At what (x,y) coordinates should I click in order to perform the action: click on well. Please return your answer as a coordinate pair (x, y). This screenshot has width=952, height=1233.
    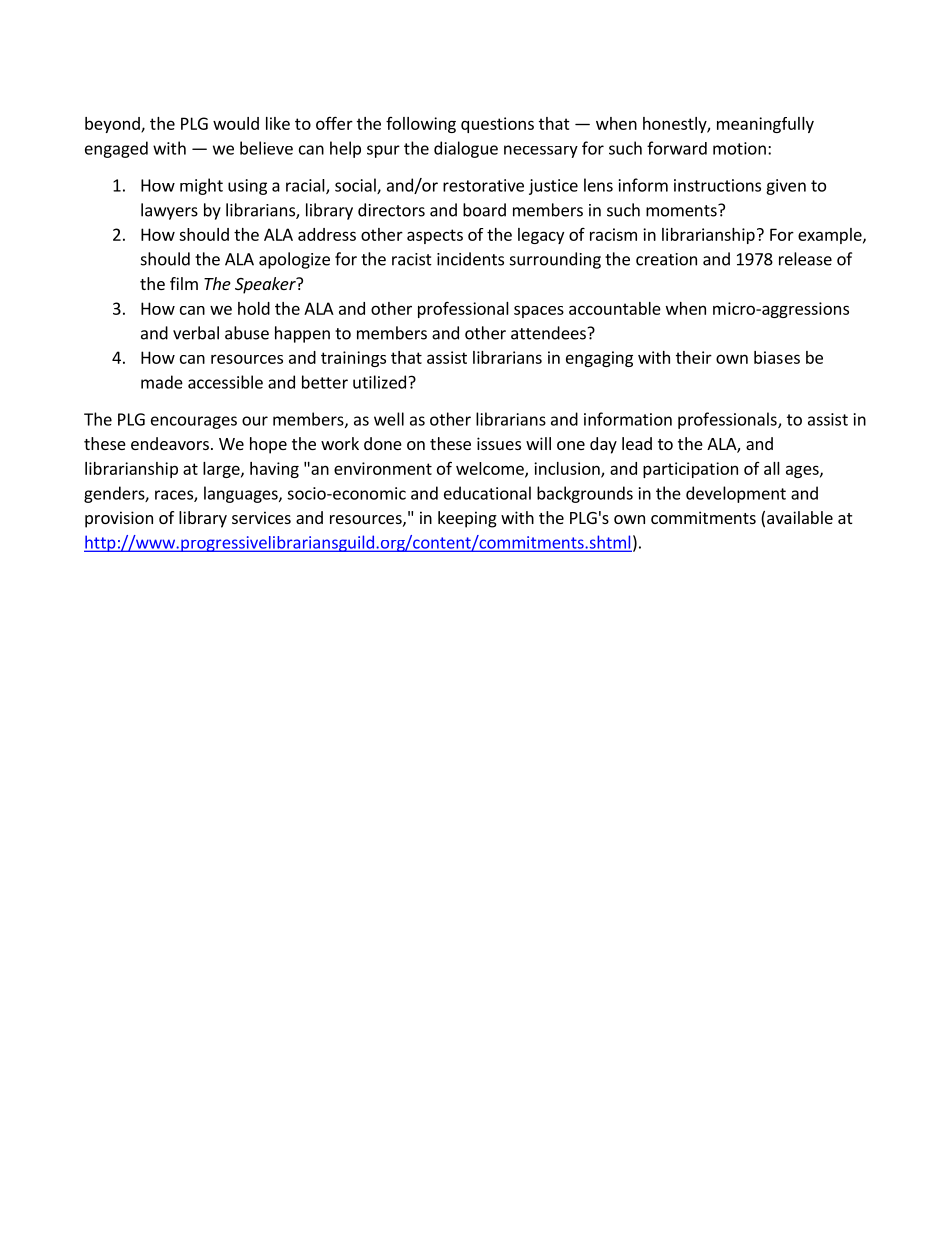
    Looking at the image, I should click on (389, 419).
